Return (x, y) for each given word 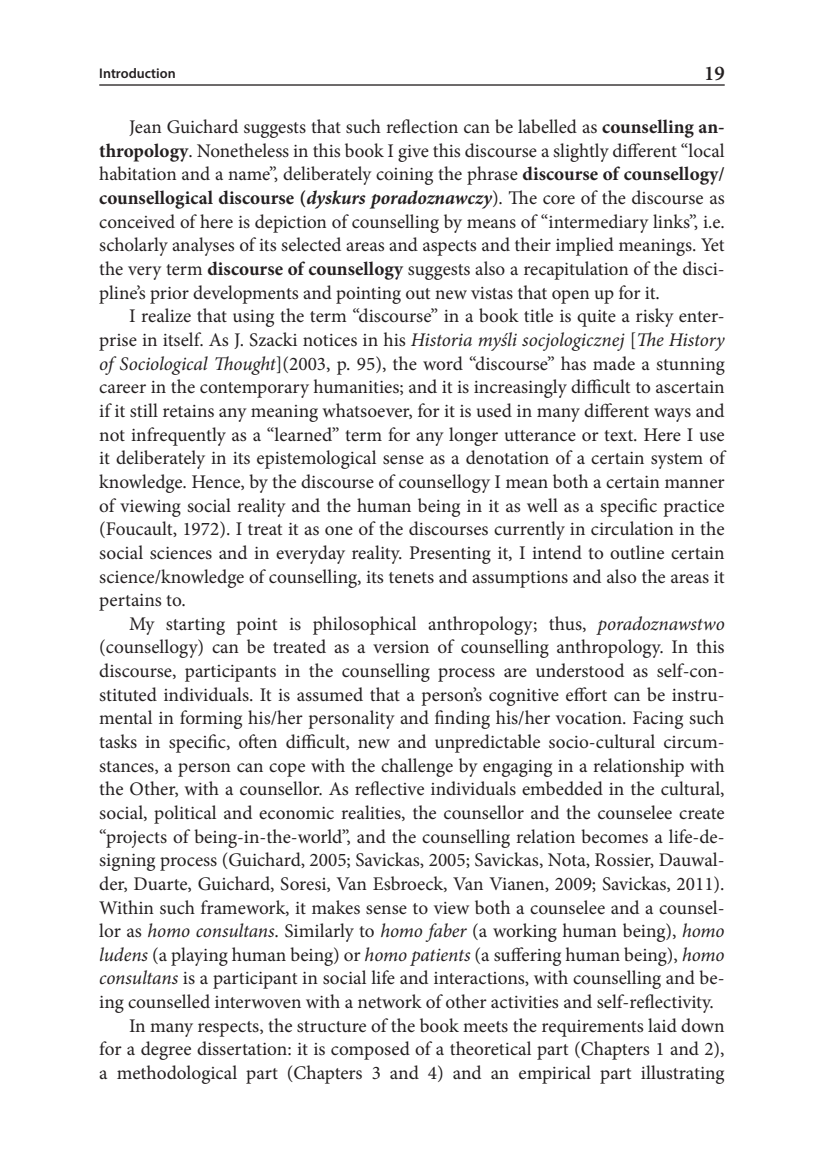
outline (637, 552)
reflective (389, 788)
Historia (441, 339)
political (185, 814)
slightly (581, 152)
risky (655, 317)
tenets (411, 578)
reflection (422, 126)
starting (195, 626)
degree (166, 1050)
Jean (145, 128)
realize (166, 315)
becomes (614, 836)
